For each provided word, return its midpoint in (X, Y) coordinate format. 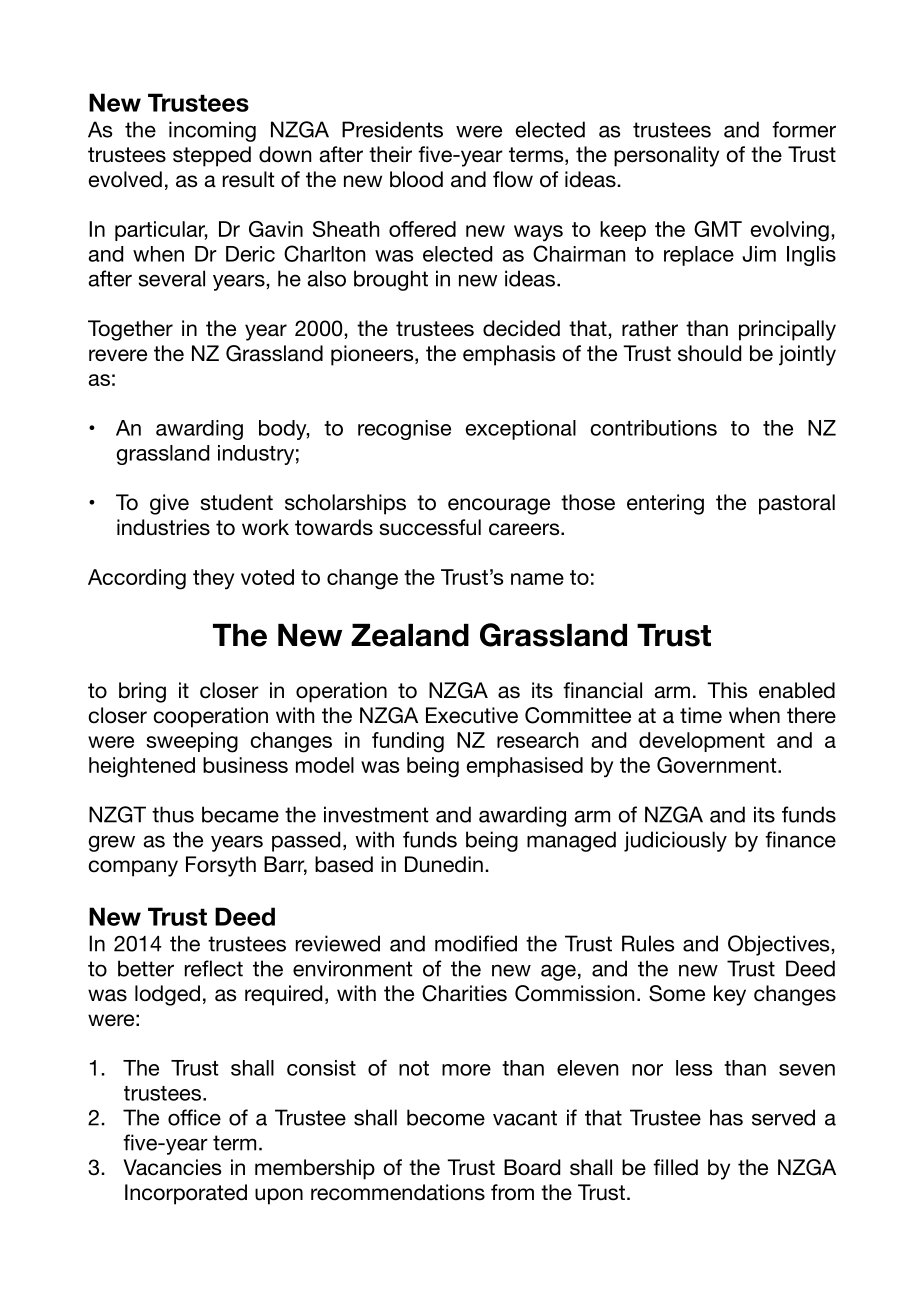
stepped (212, 156)
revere (118, 355)
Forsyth (221, 866)
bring (142, 692)
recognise (404, 430)
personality (666, 156)
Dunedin (444, 864)
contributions (654, 428)
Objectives (780, 945)
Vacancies (172, 1167)
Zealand (410, 635)
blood (416, 179)
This (727, 690)
